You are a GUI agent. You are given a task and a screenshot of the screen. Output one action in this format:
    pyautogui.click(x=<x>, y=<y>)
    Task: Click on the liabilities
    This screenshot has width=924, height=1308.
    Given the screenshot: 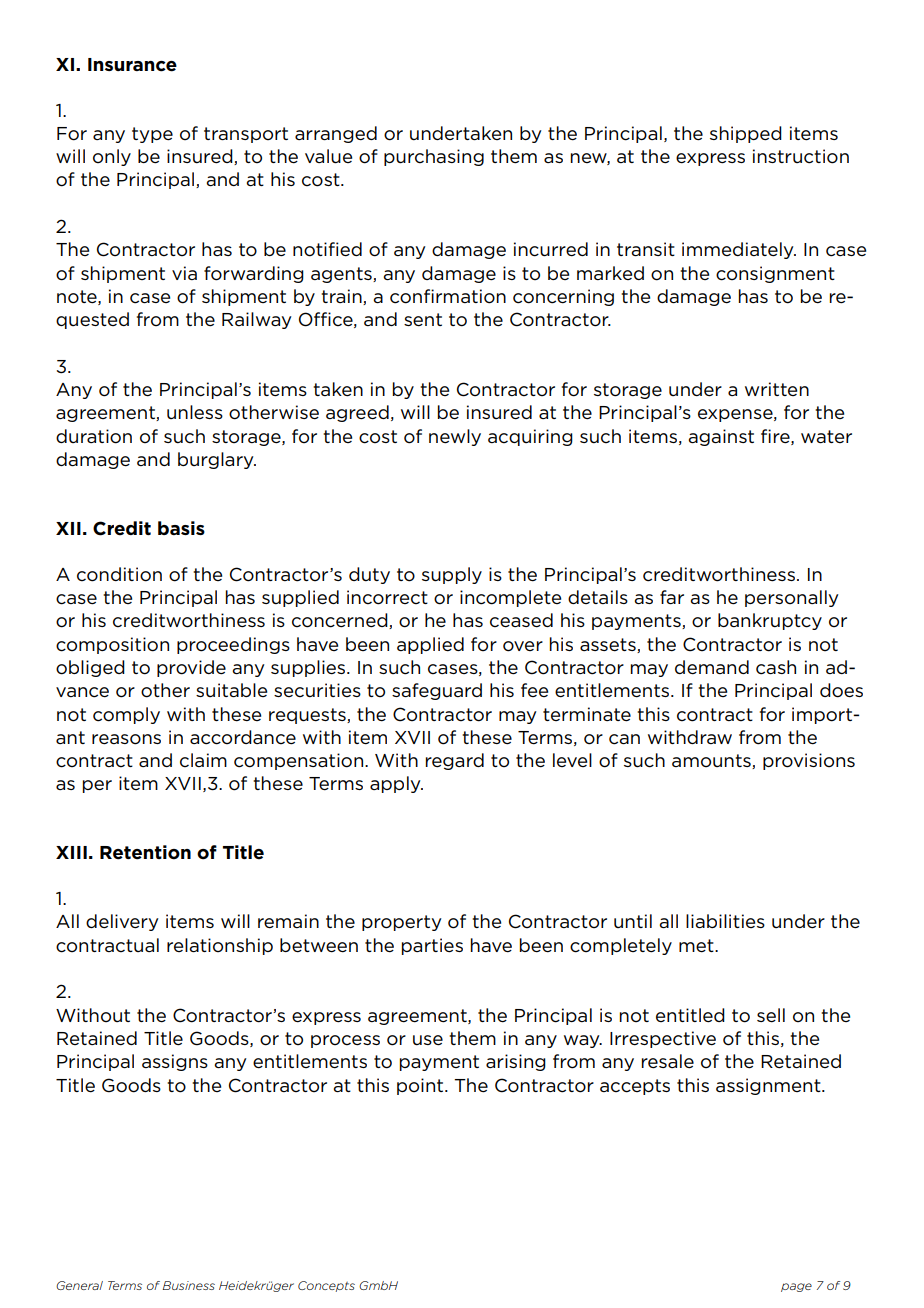 What is the action you would take?
    pyautogui.click(x=725, y=921)
